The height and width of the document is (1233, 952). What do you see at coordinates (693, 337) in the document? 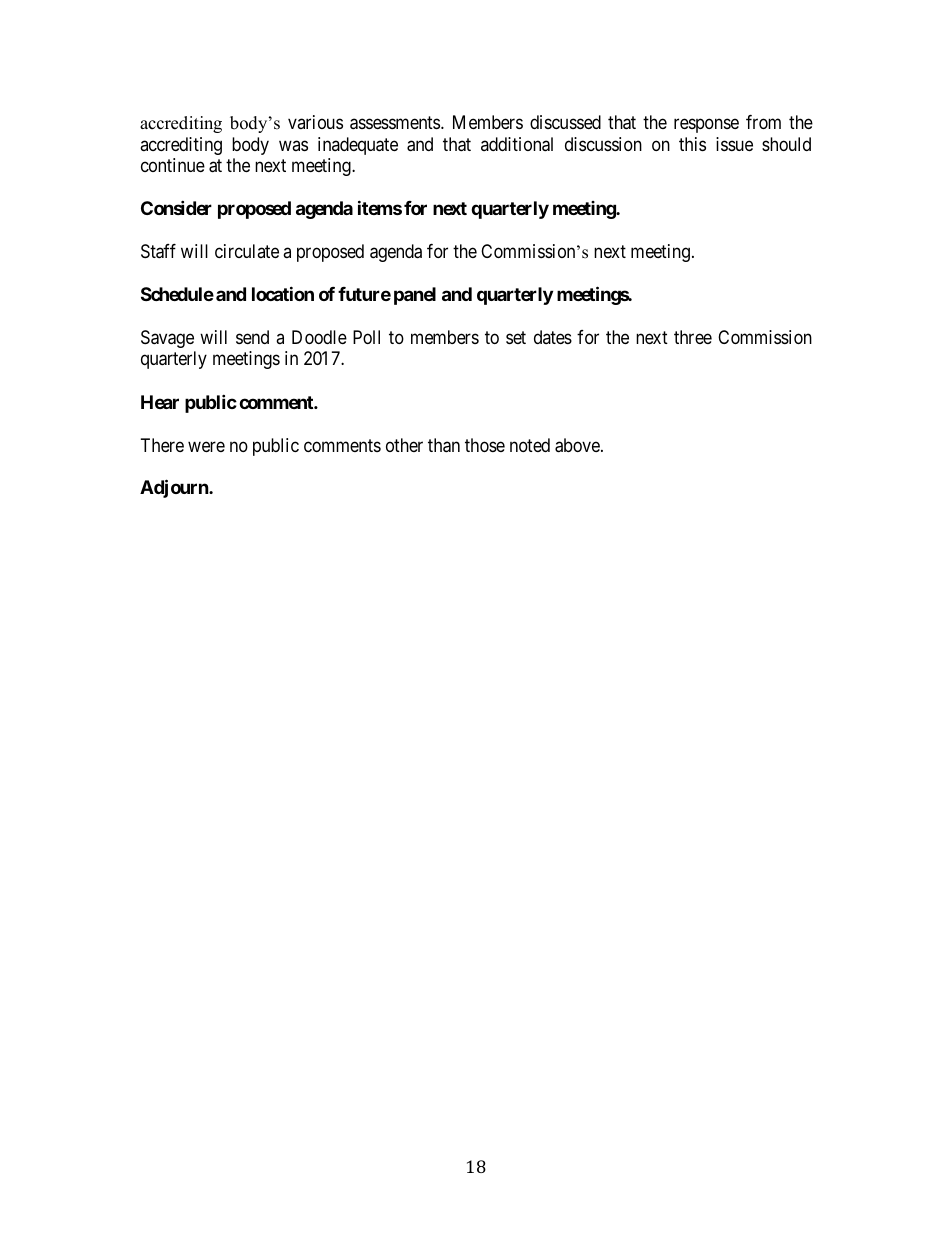
I see `three` at bounding box center [693, 337].
